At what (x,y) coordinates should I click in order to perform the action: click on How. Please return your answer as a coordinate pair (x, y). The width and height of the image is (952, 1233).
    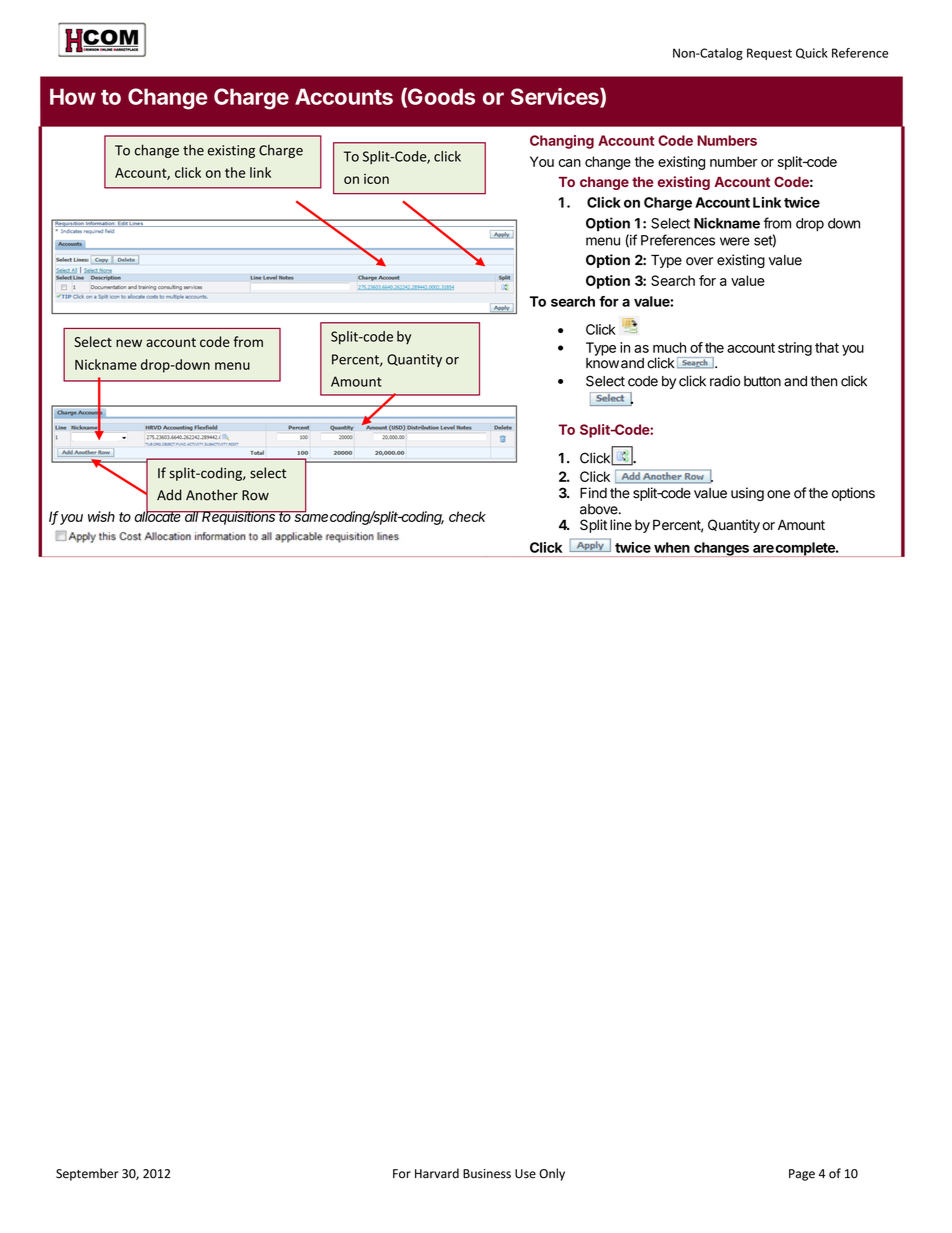
    Looking at the image, I should click on (73, 96).
